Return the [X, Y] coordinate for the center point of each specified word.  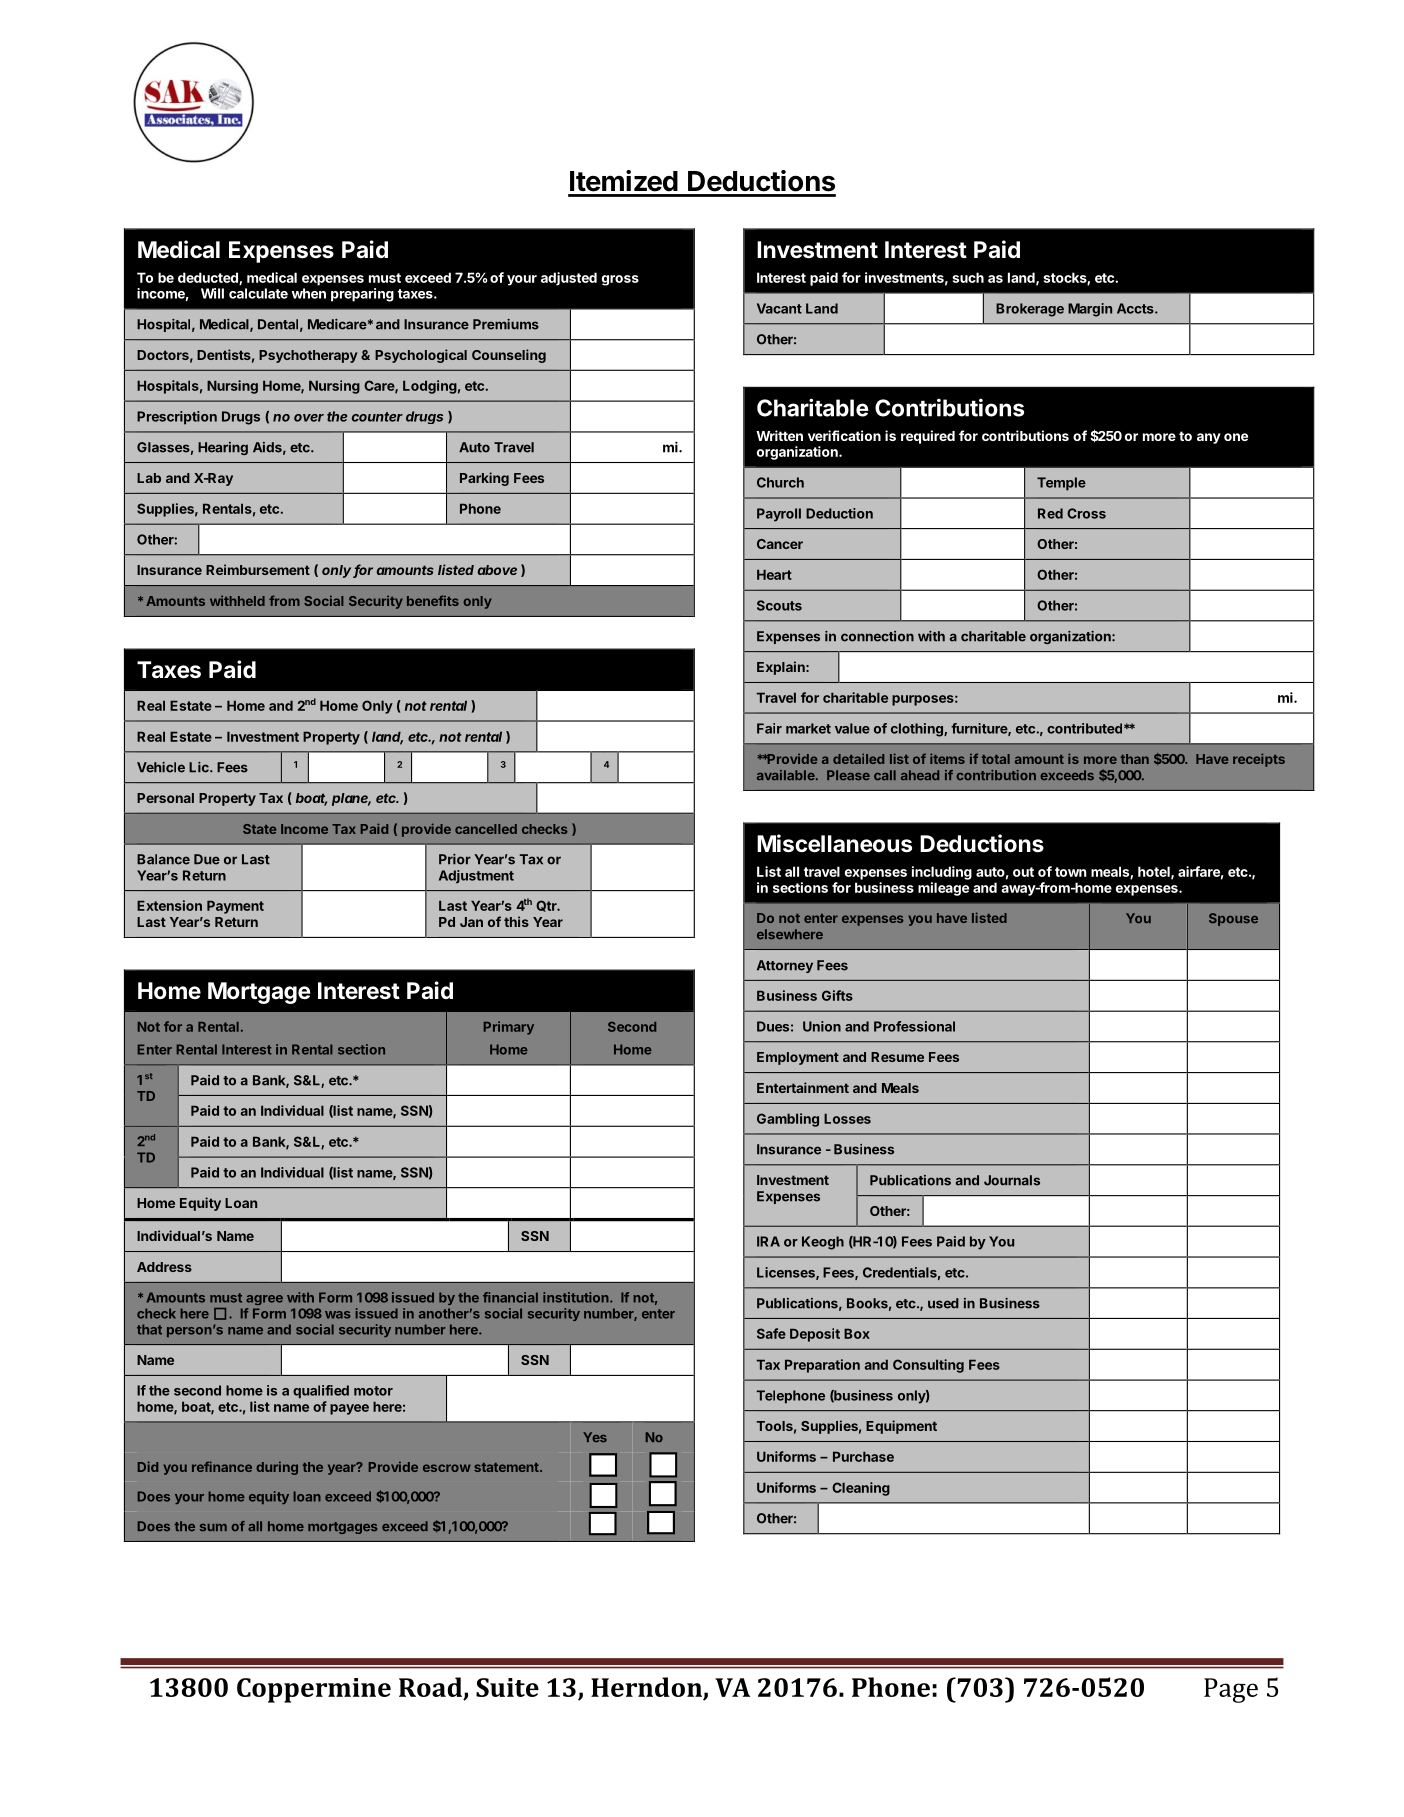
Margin [1090, 310]
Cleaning [861, 1489]
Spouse [1233, 919]
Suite [507, 1687]
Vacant [779, 308]
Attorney [785, 966]
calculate [258, 293]
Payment [235, 907]
